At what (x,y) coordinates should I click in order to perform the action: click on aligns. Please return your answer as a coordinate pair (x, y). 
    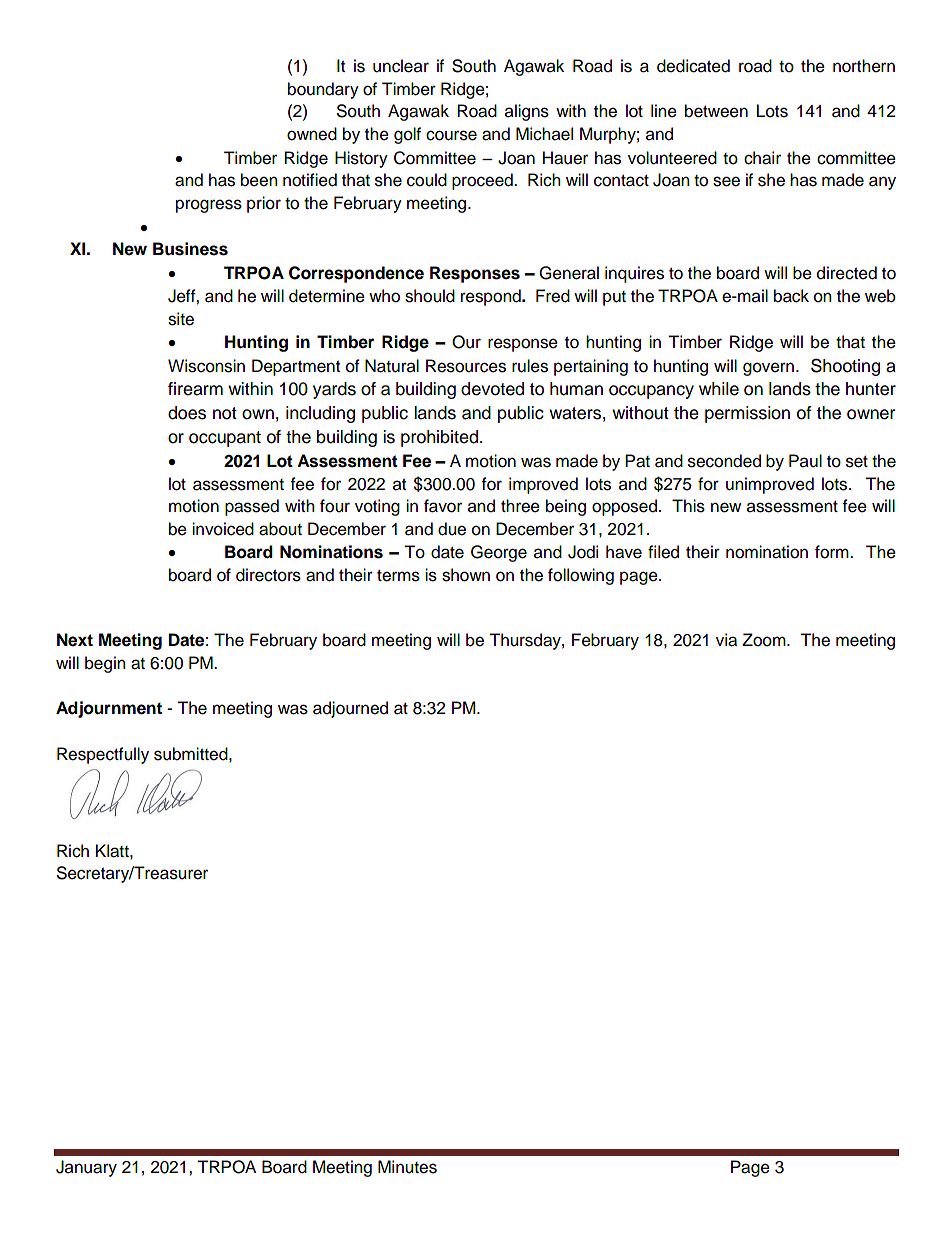
    Looking at the image, I should click on (527, 112).
